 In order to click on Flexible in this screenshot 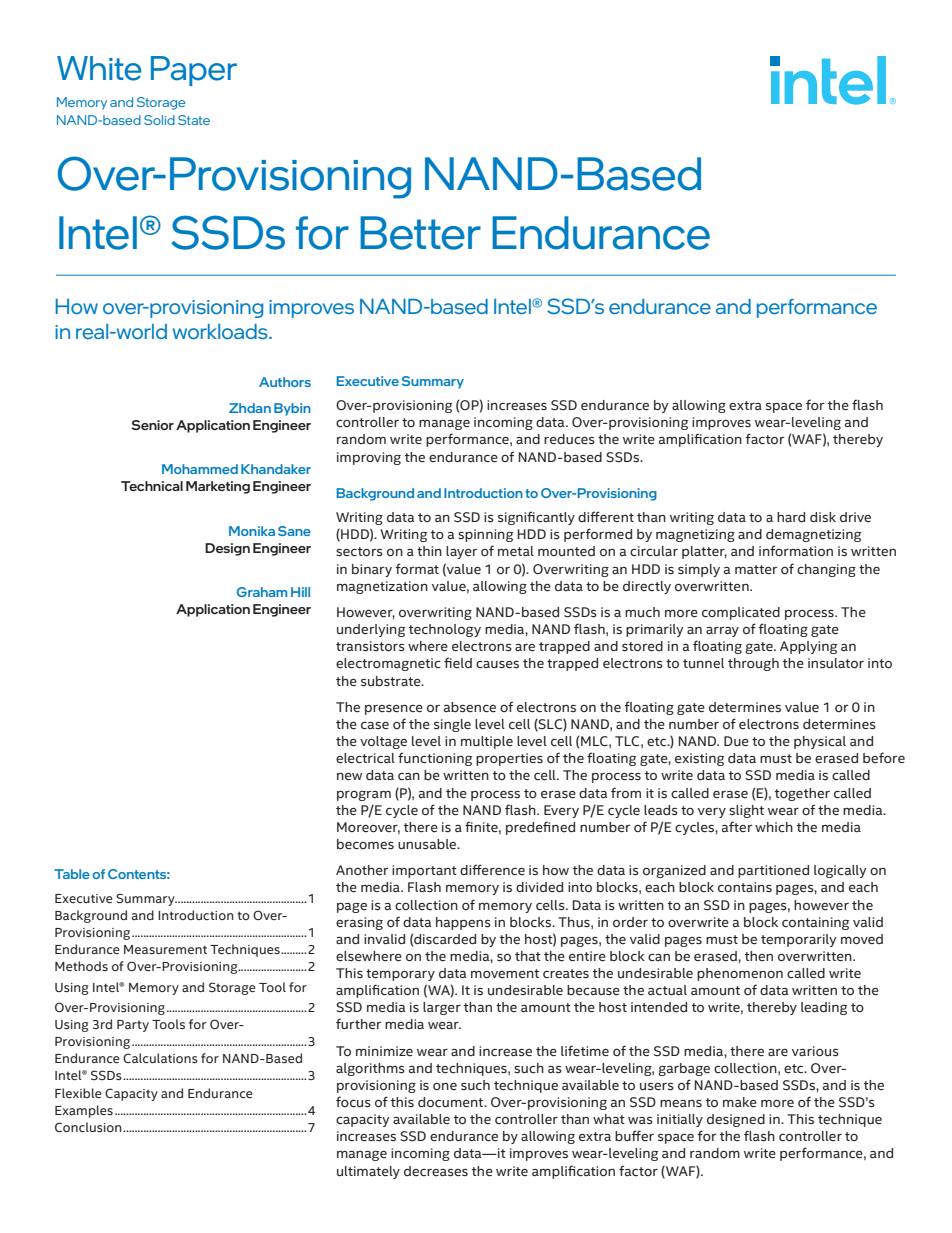, I will do `click(78, 1093)`.
